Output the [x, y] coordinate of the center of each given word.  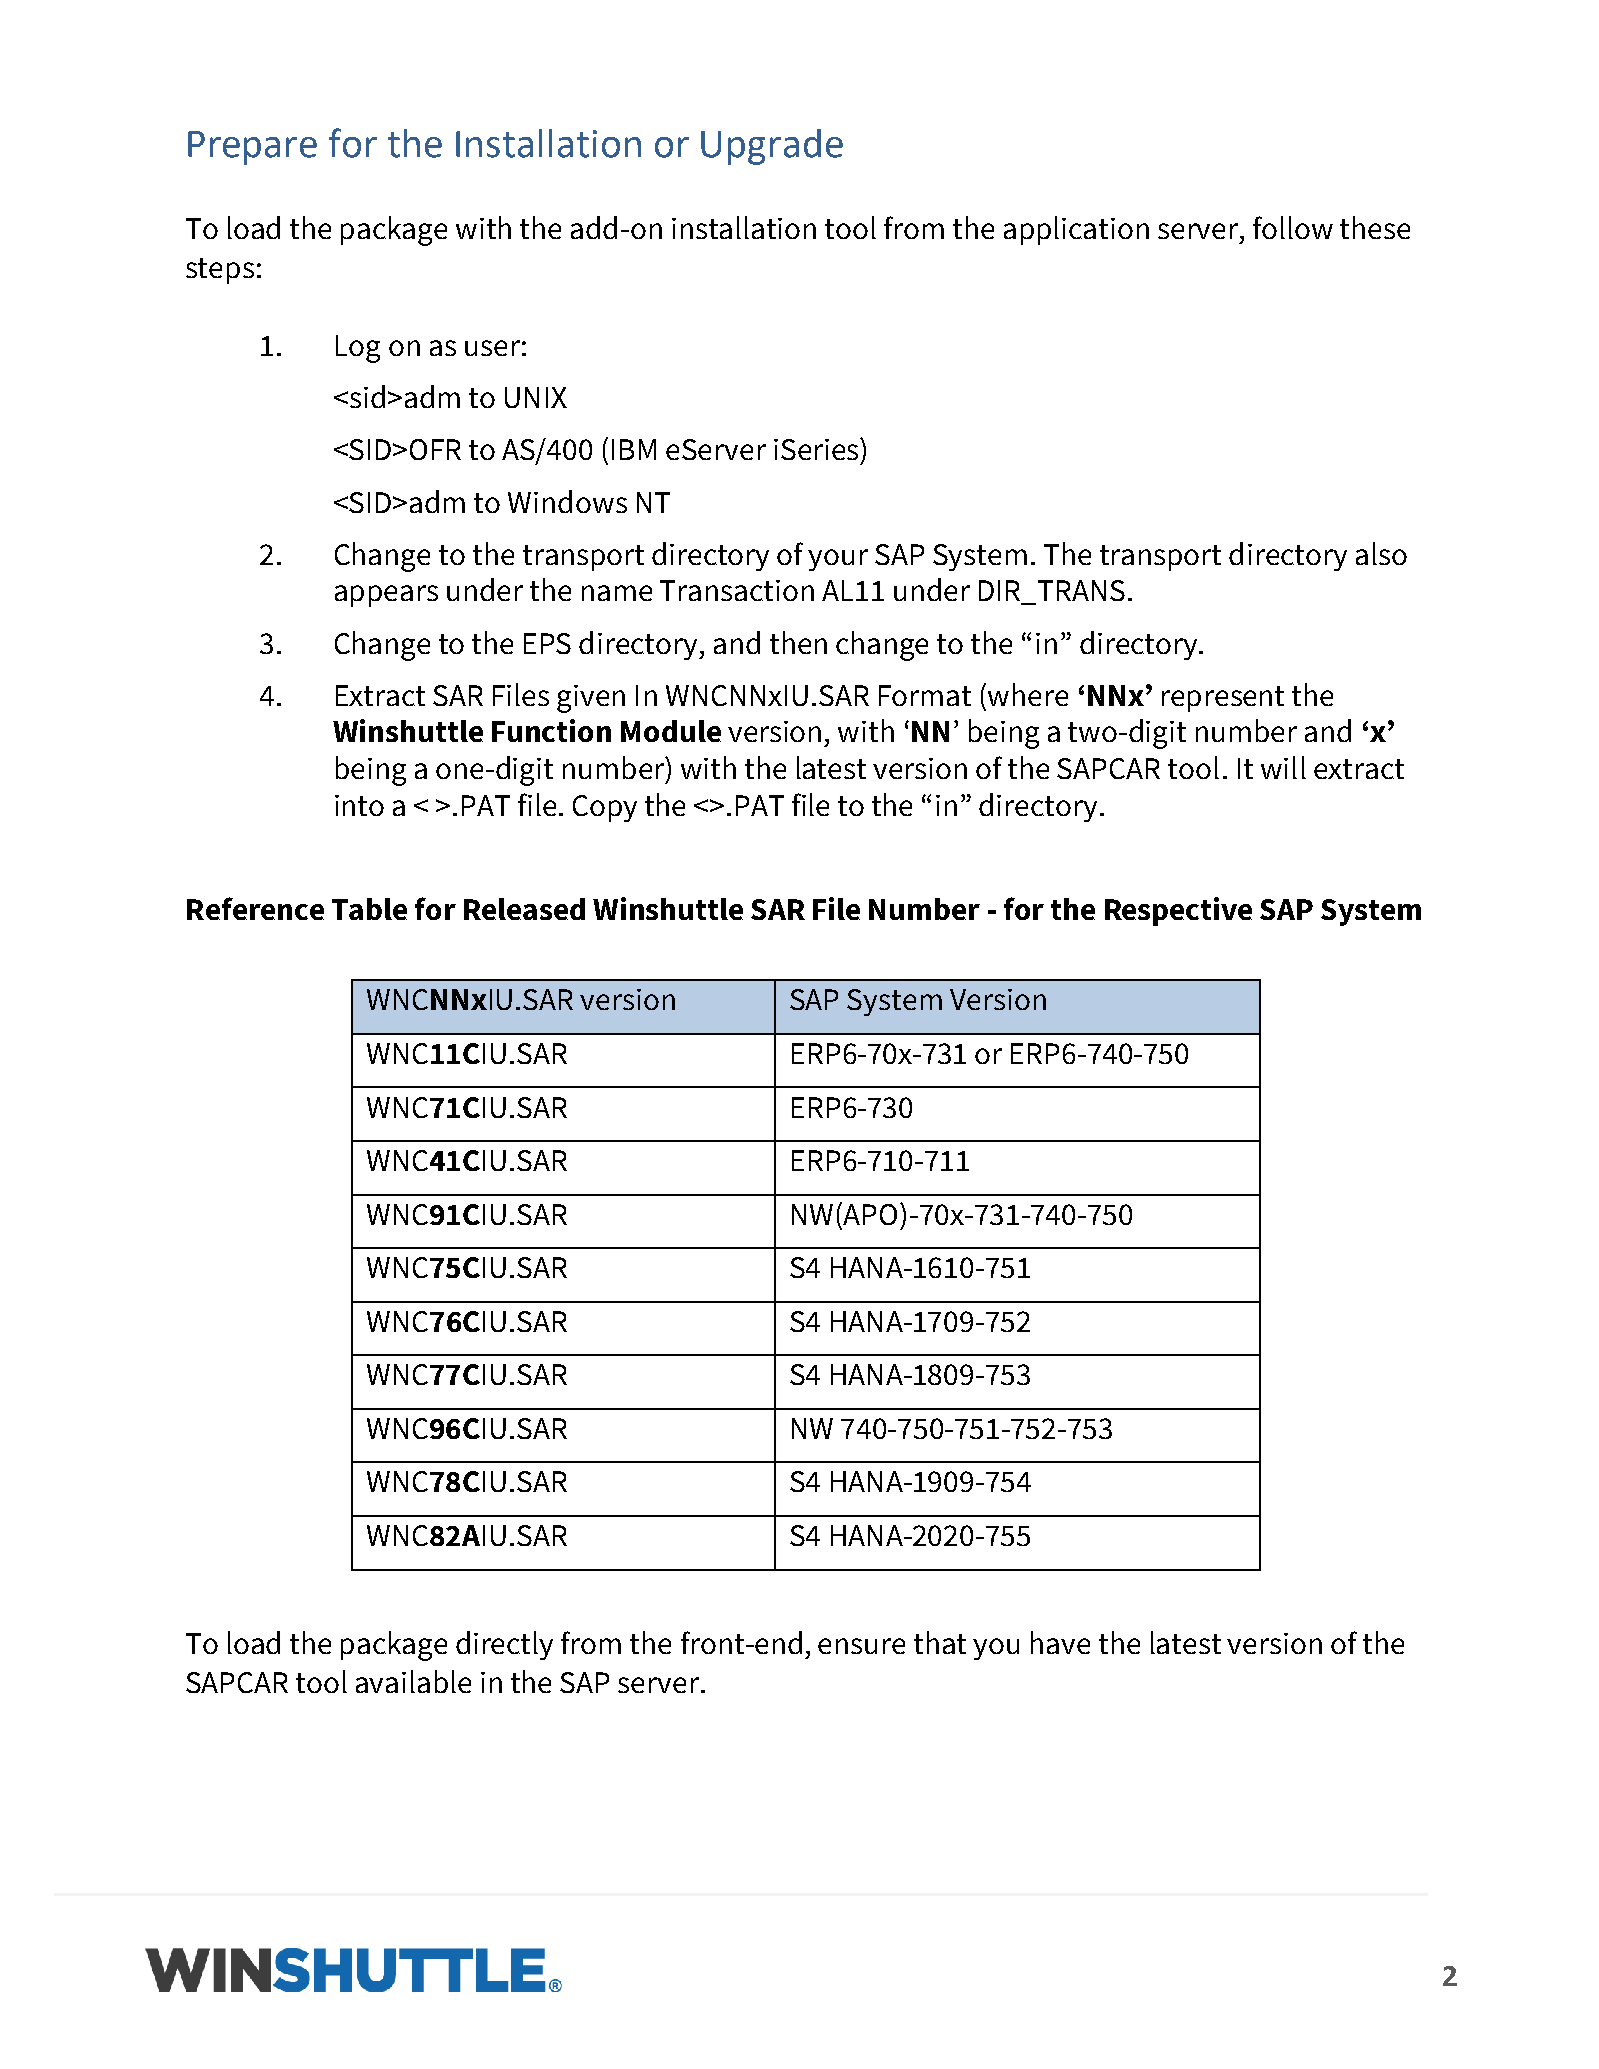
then [798, 642]
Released [524, 909]
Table [369, 909]
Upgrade [772, 147]
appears [386, 596]
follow [1293, 227]
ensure [861, 1646]
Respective [1178, 911]
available [413, 1681]
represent [1223, 699]
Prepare [252, 148]
